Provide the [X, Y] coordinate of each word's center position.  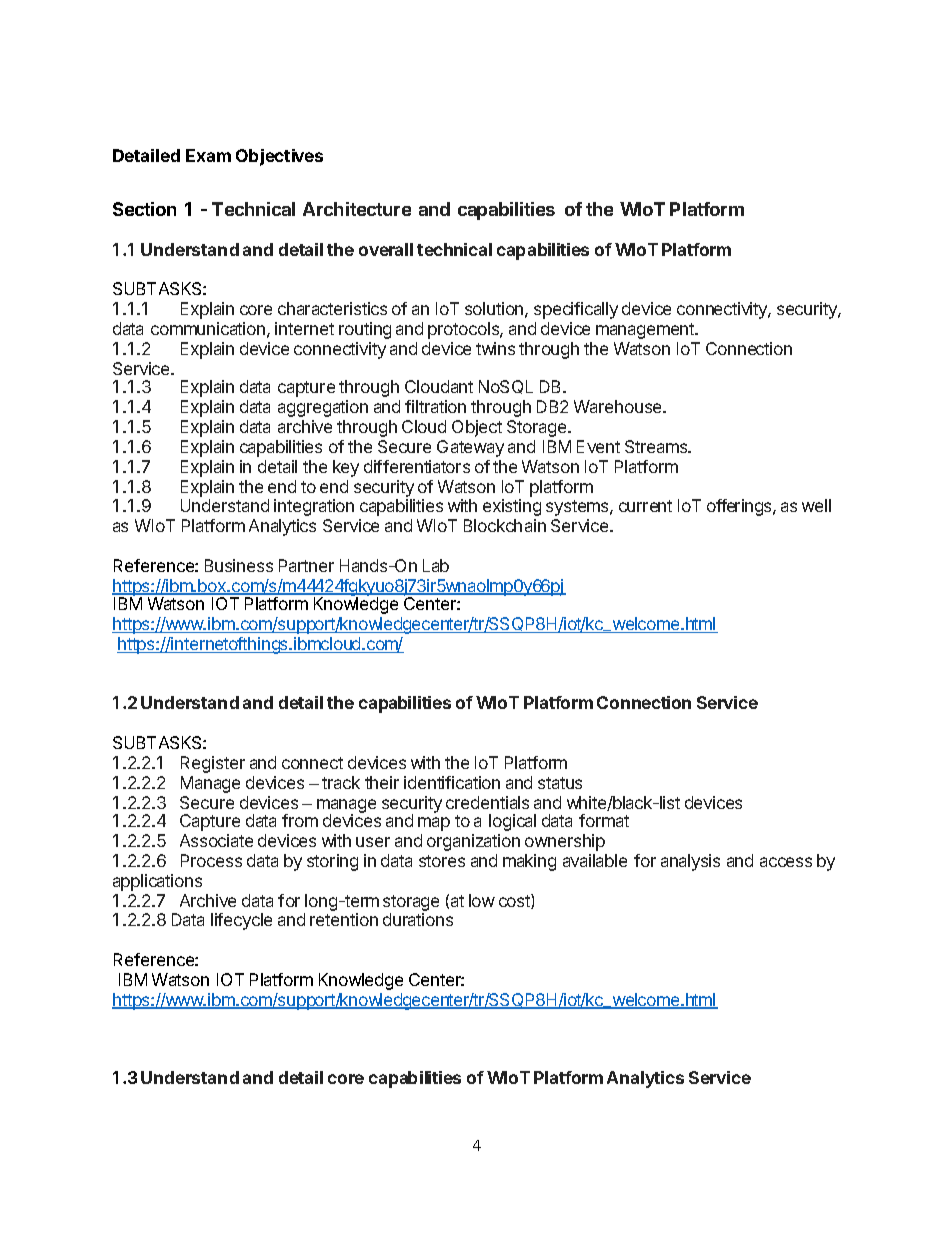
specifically [576, 310]
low [482, 900]
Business [239, 565]
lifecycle [241, 921]
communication [208, 328]
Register [213, 764]
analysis [690, 862]
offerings [740, 507]
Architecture [357, 209]
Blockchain [505, 525]
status [560, 783]
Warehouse [619, 406]
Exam [208, 155]
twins [495, 348]
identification [452, 782]
